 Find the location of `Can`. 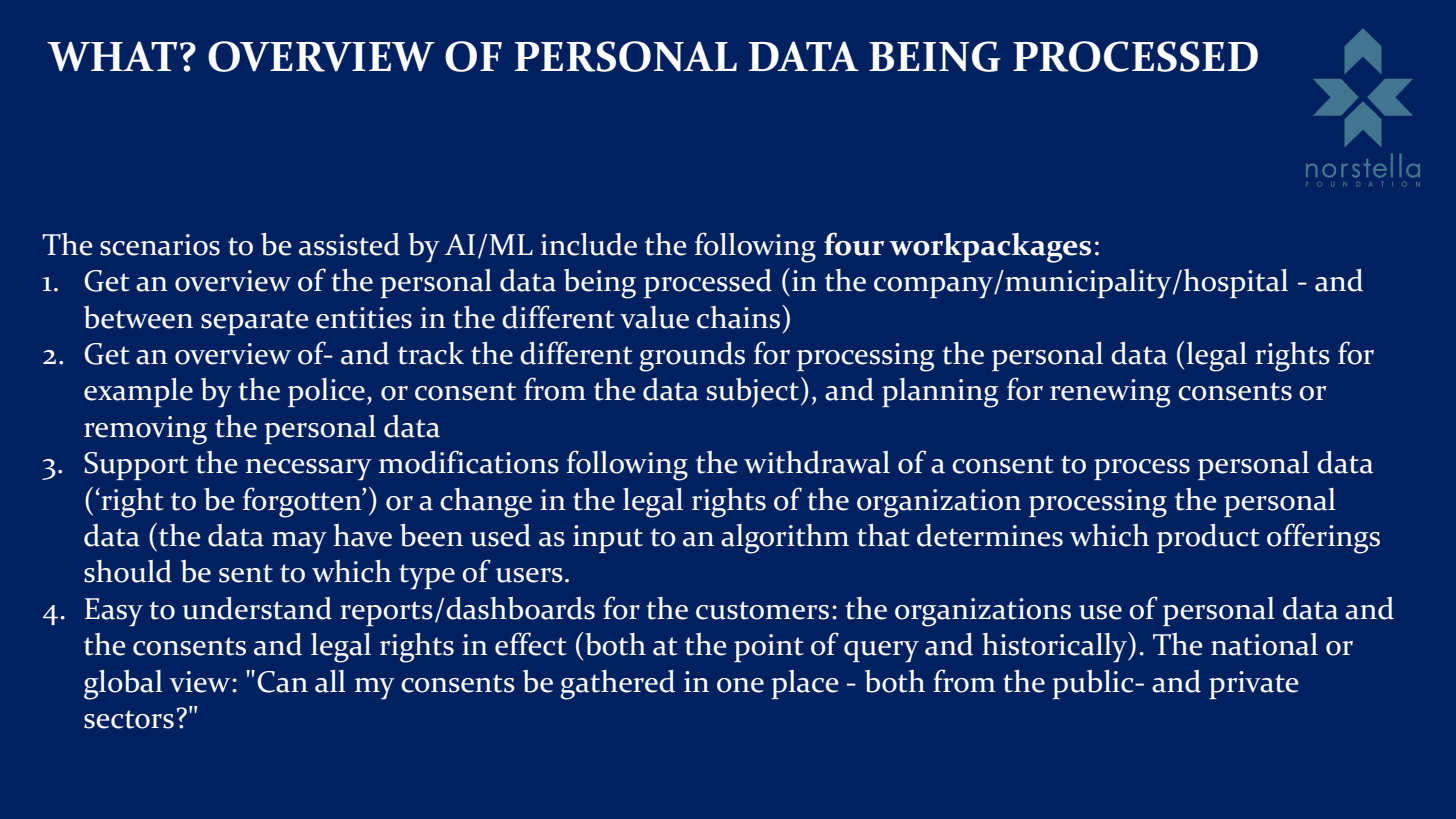

Can is located at coordinates (282, 682).
